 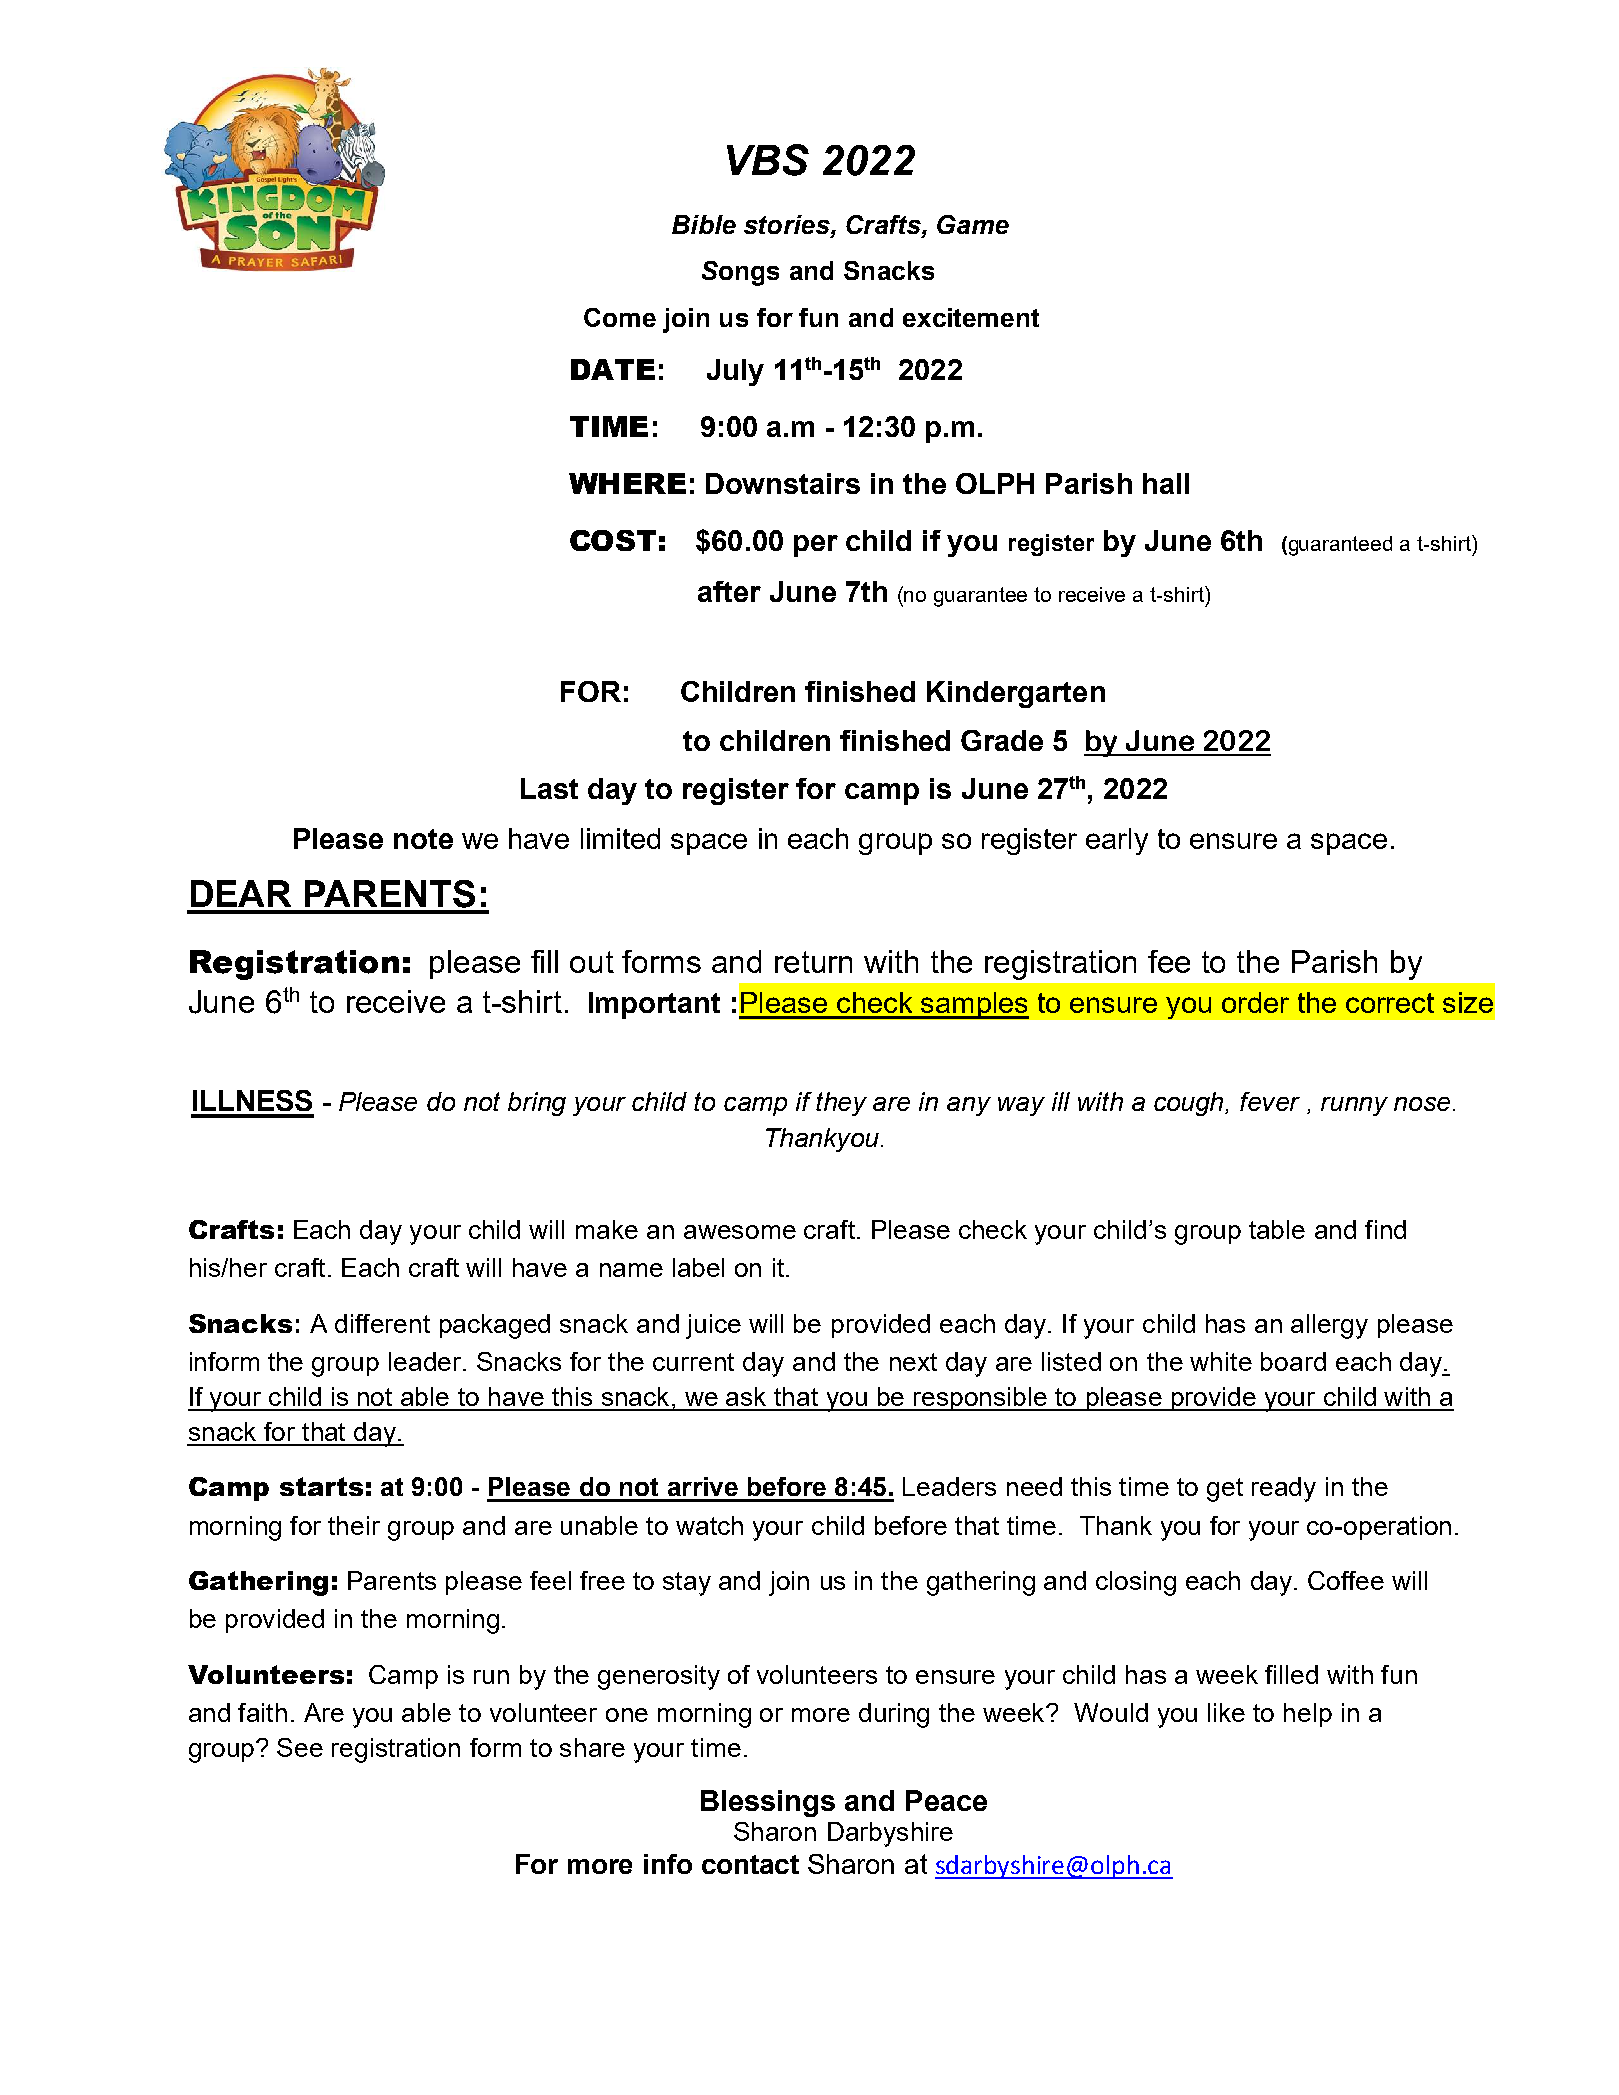 I want to click on stories, so click(x=788, y=226).
